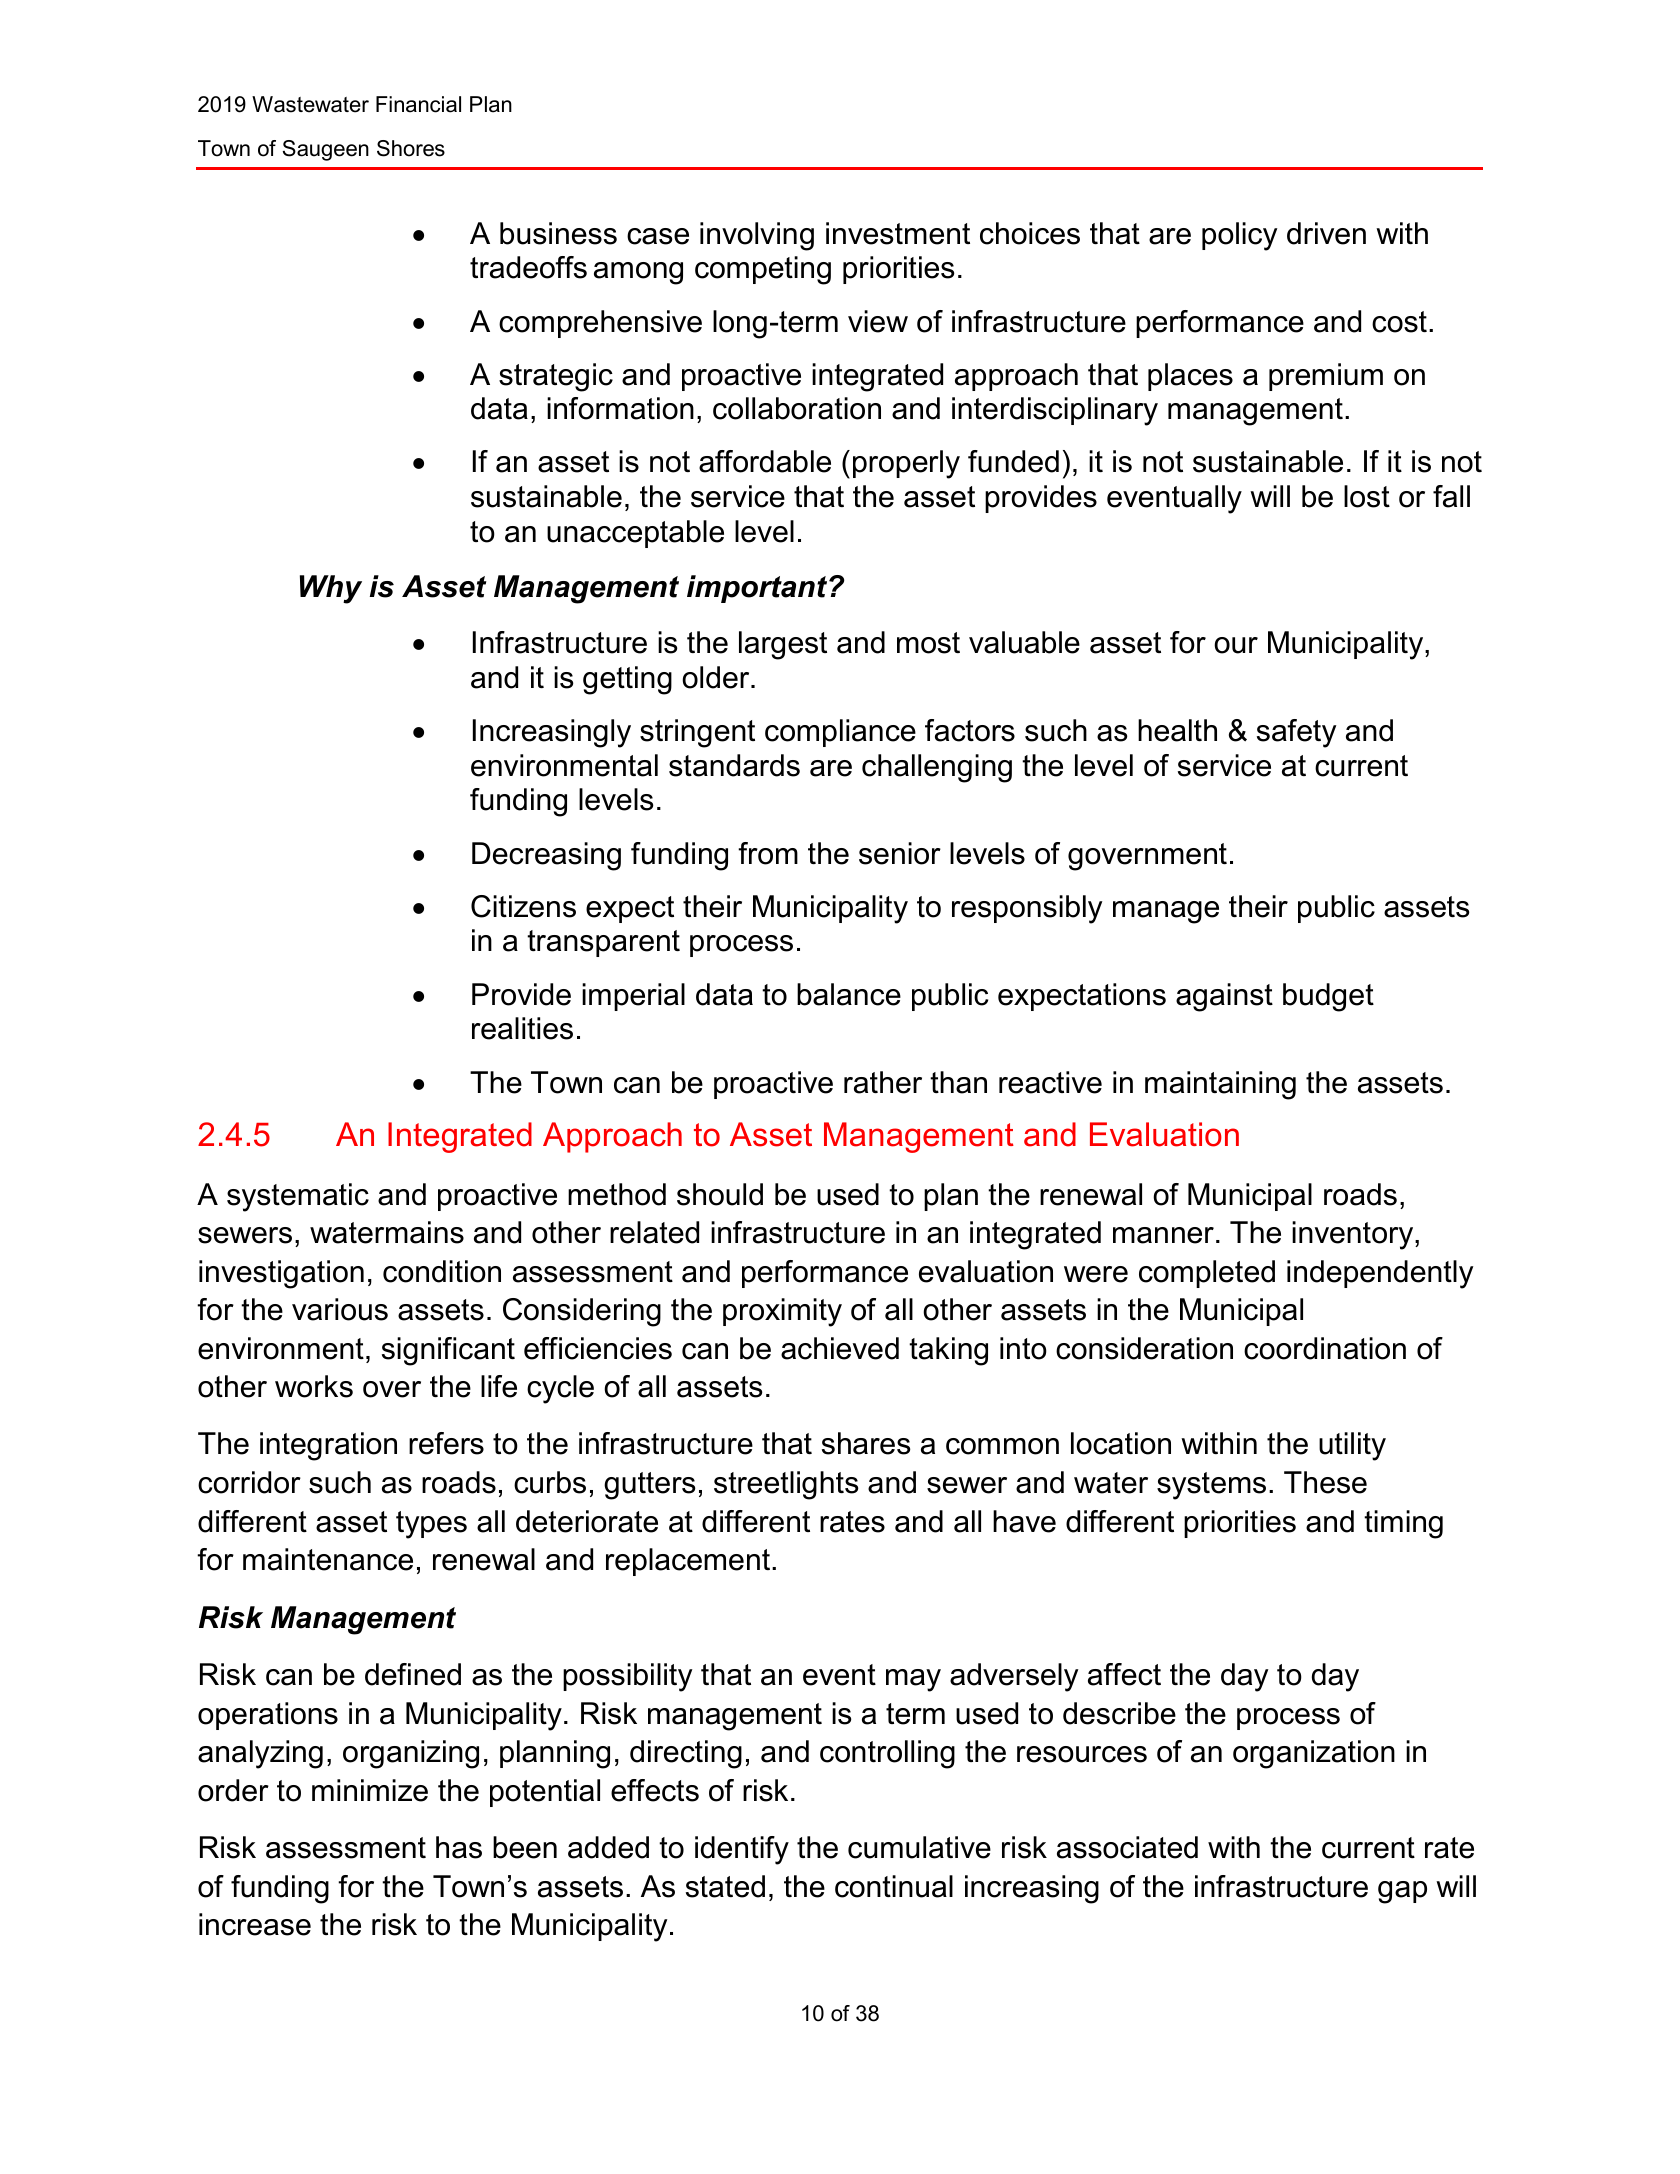 Image resolution: width=1680 pixels, height=2174 pixels. I want to click on lost, so click(1367, 496).
